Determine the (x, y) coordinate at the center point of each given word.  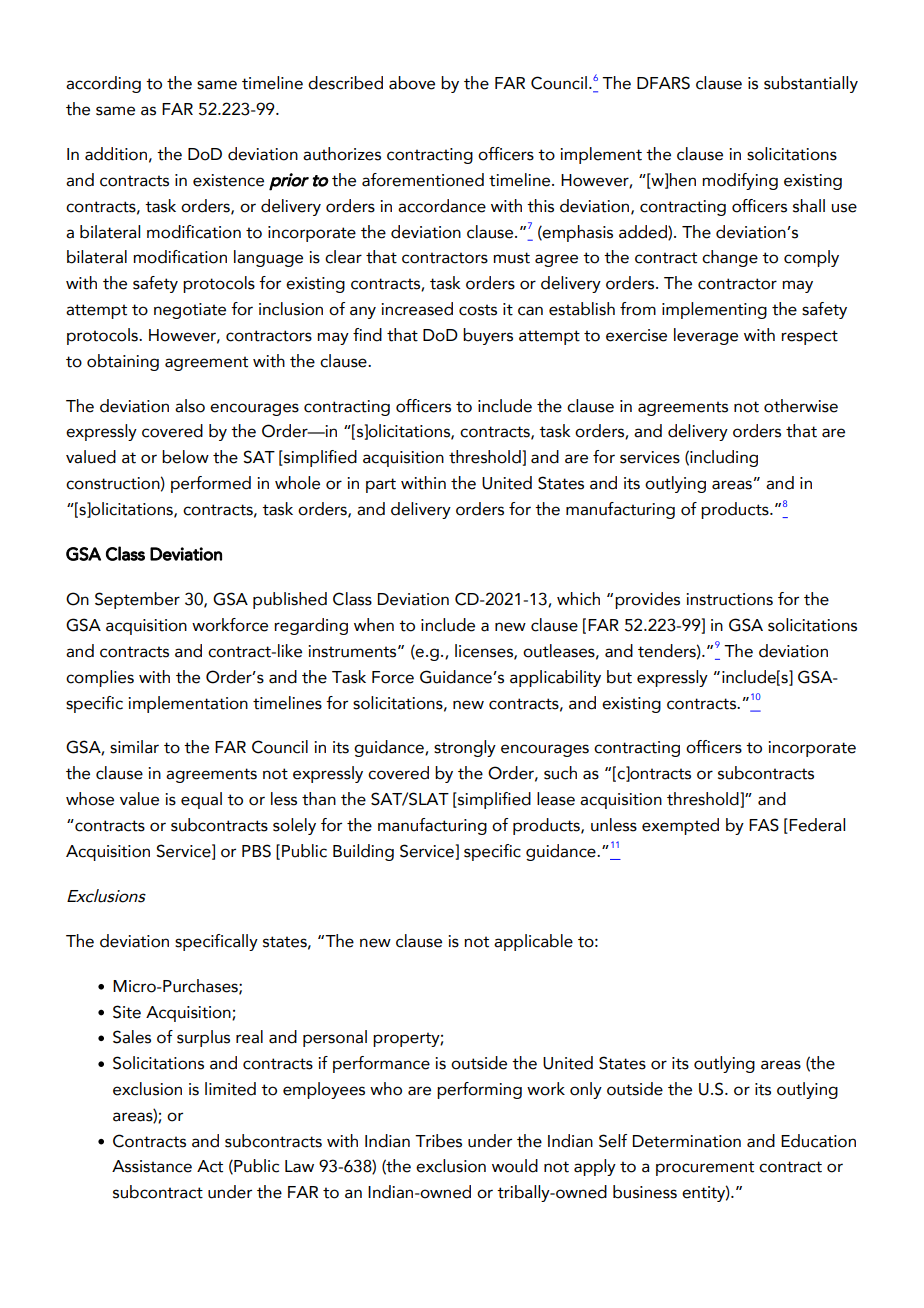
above (412, 83)
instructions (729, 599)
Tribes (438, 1141)
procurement (705, 1168)
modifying (740, 181)
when (374, 625)
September (137, 600)
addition (116, 154)
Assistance (152, 1166)
